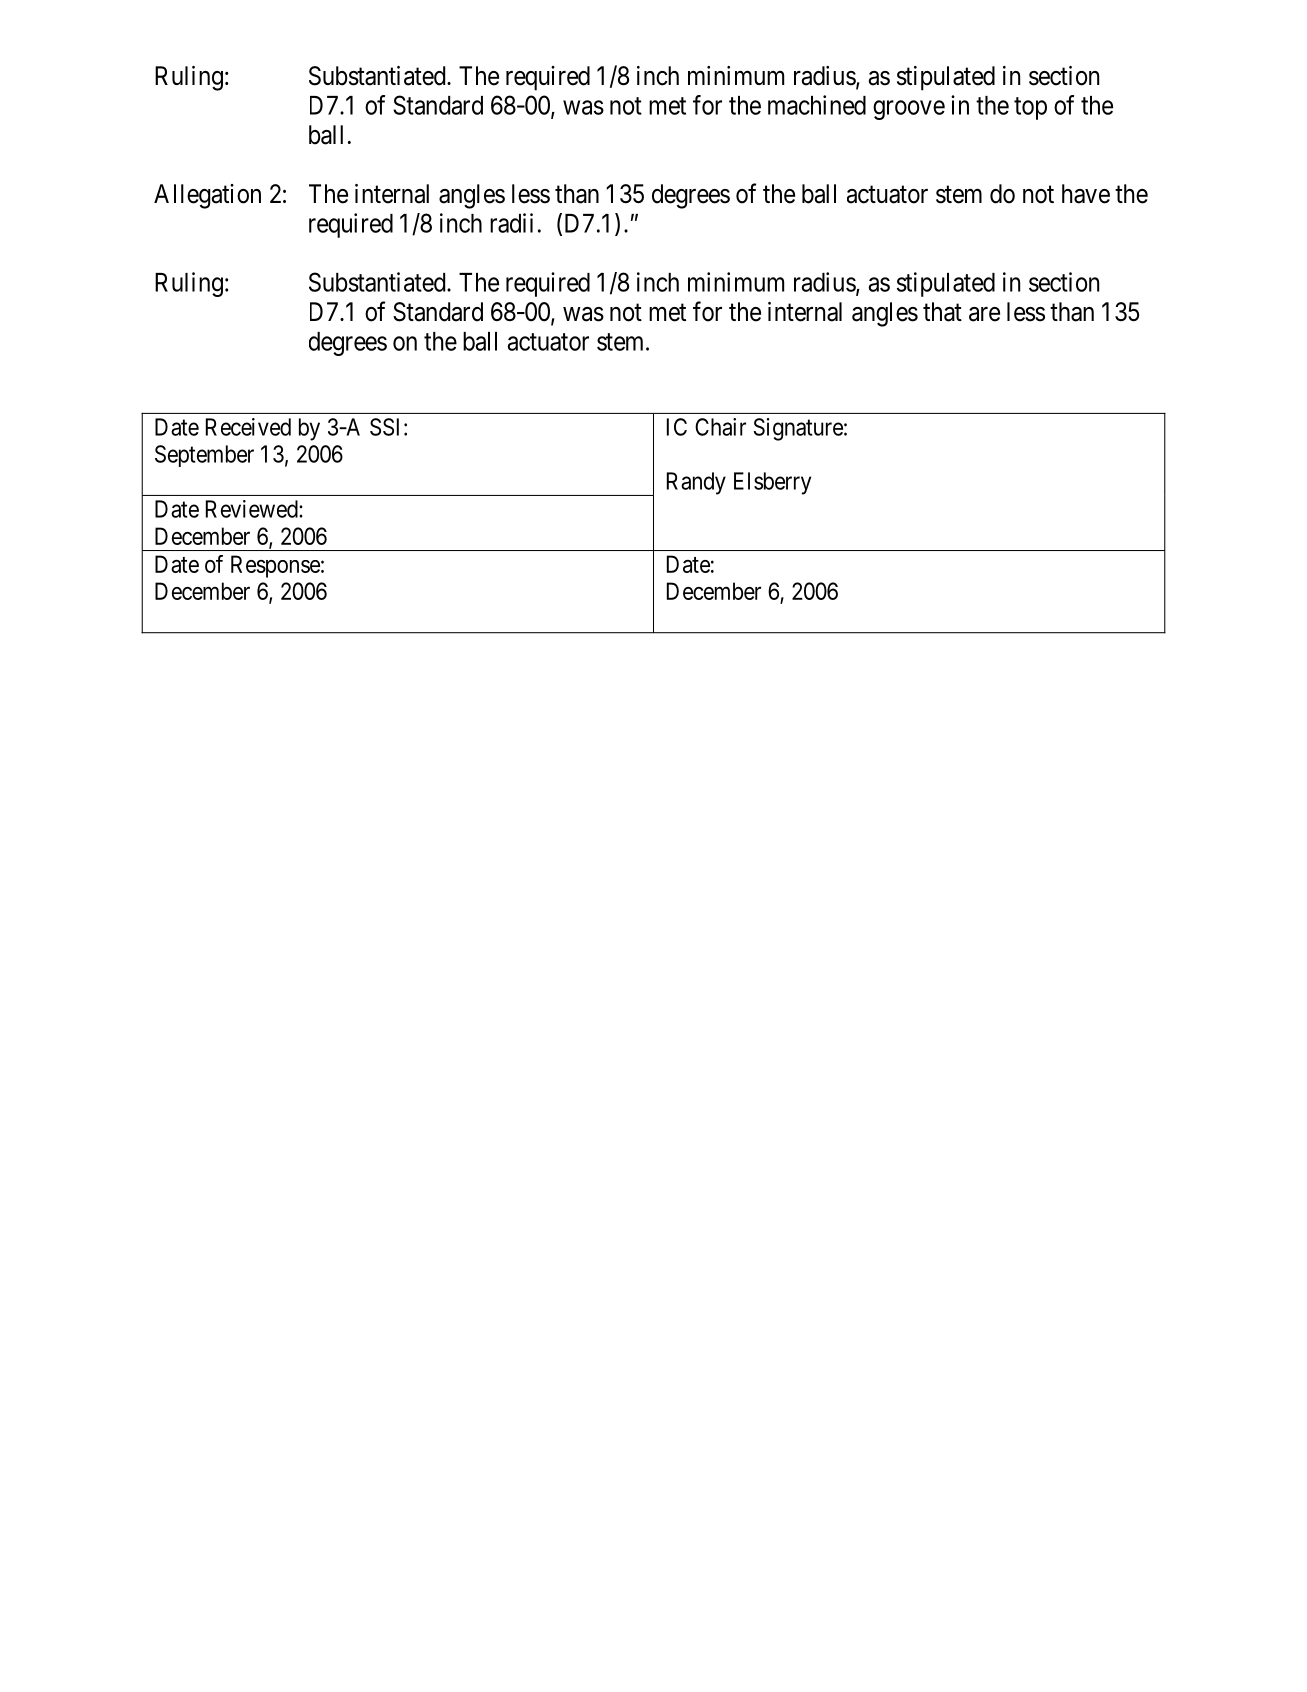  What do you see at coordinates (511, 223) in the document?
I see `radii` at bounding box center [511, 223].
